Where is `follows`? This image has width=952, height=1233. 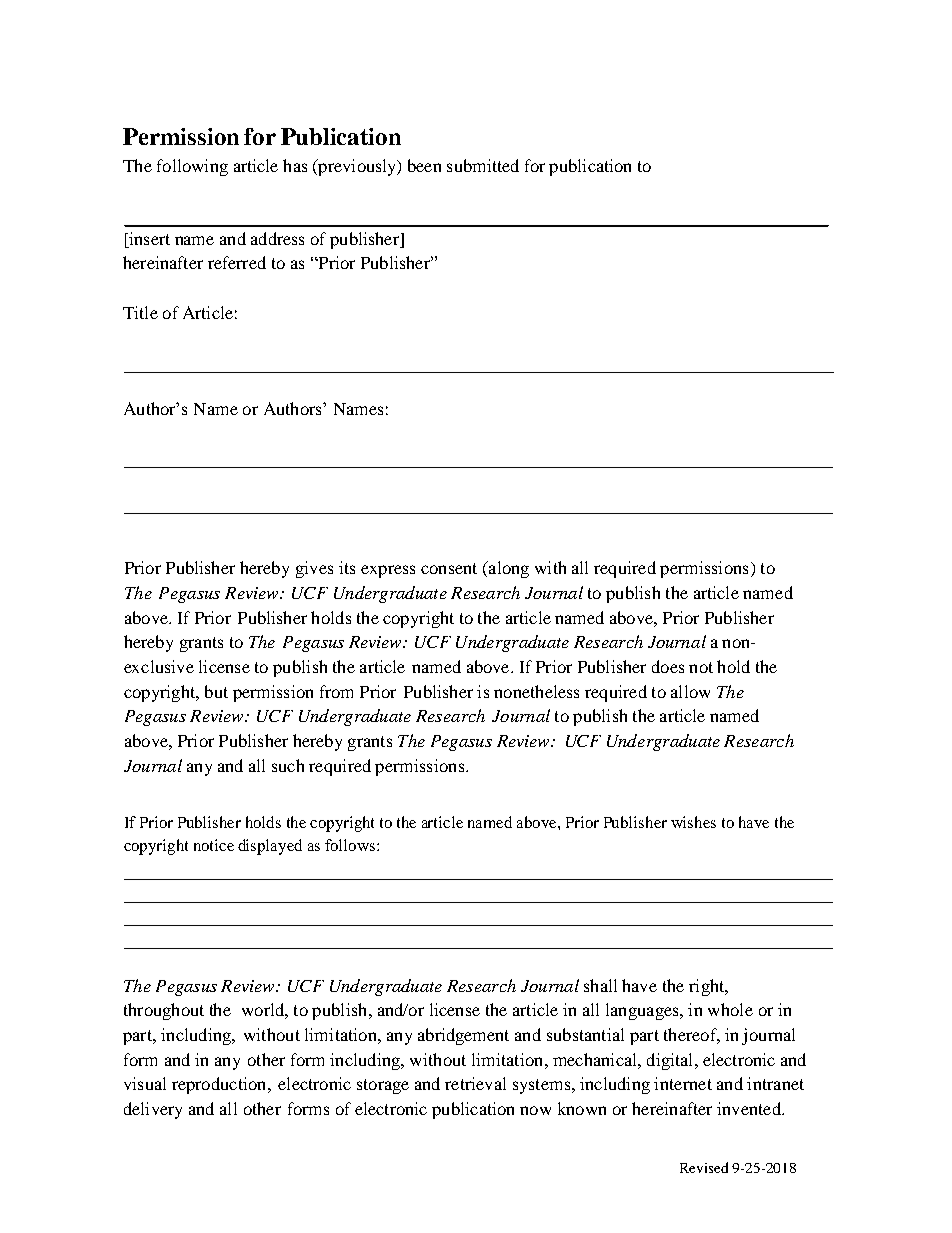
follows is located at coordinates (351, 845).
